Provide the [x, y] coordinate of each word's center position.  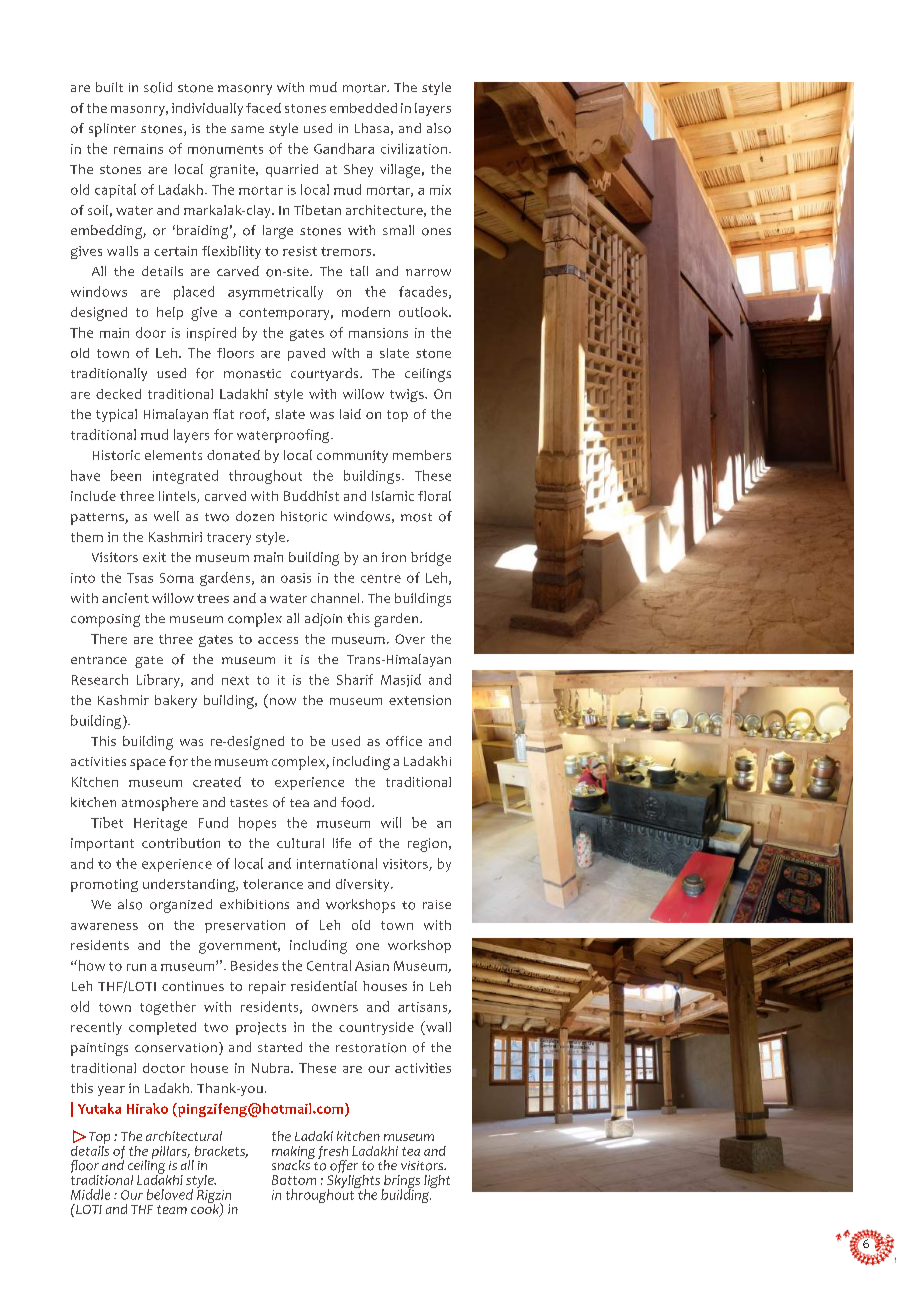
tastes [249, 803]
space [148, 764]
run [136, 967]
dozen [255, 516]
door [151, 332]
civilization [414, 148]
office [404, 741]
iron [394, 557]
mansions [378, 333]
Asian [372, 966]
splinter [112, 130]
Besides [254, 965]
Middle [90, 1194]
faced [263, 108]
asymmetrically [275, 293]
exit [154, 557]
